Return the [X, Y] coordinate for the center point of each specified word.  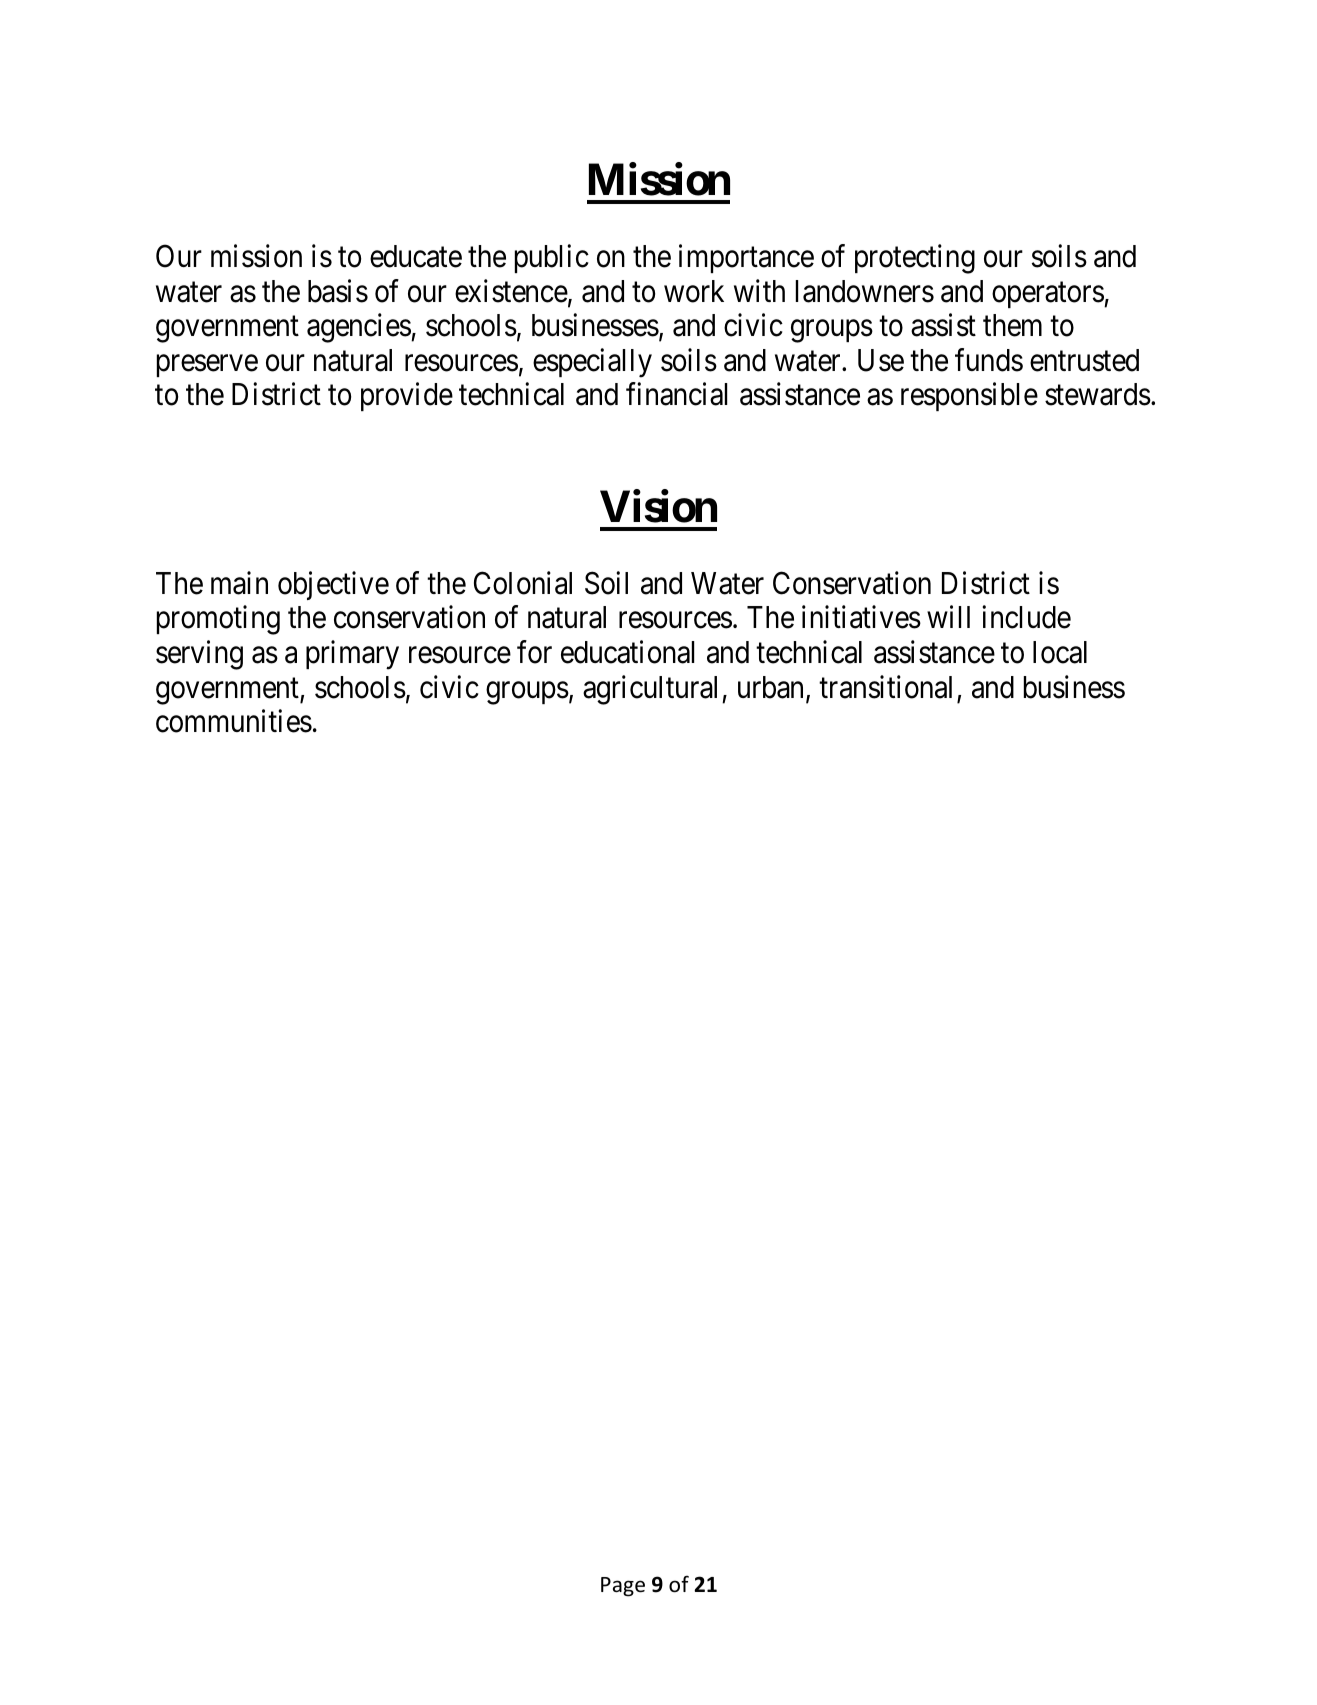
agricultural [653, 690]
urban [772, 688]
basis [338, 291]
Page [623, 1587]
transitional [885, 687]
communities [234, 721]
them [1012, 325]
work [694, 291]
